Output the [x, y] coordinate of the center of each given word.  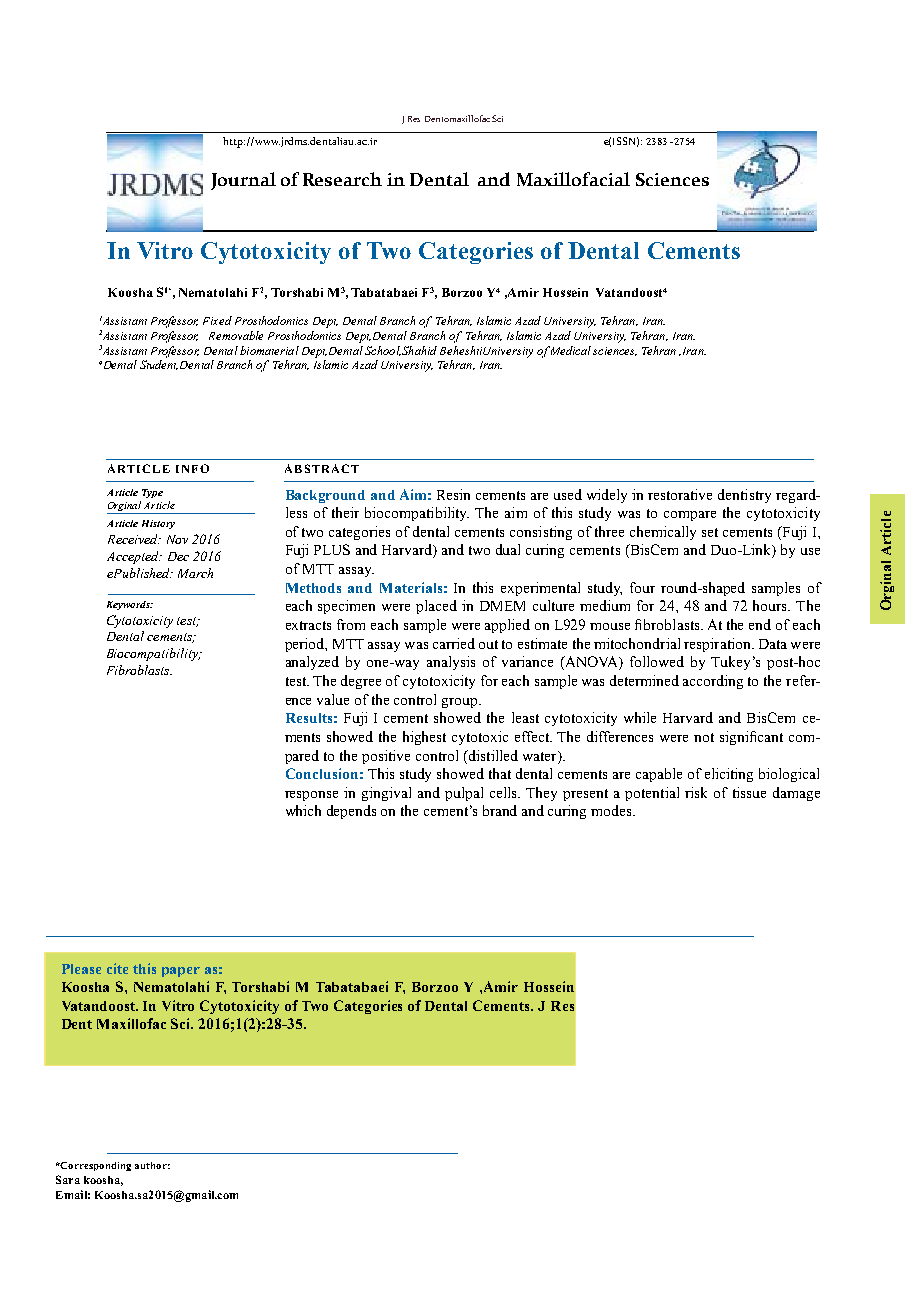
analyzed [312, 663]
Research [342, 179]
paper [181, 972]
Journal [243, 181]
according [713, 682]
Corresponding [95, 1166]
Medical [570, 350]
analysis [451, 663]
